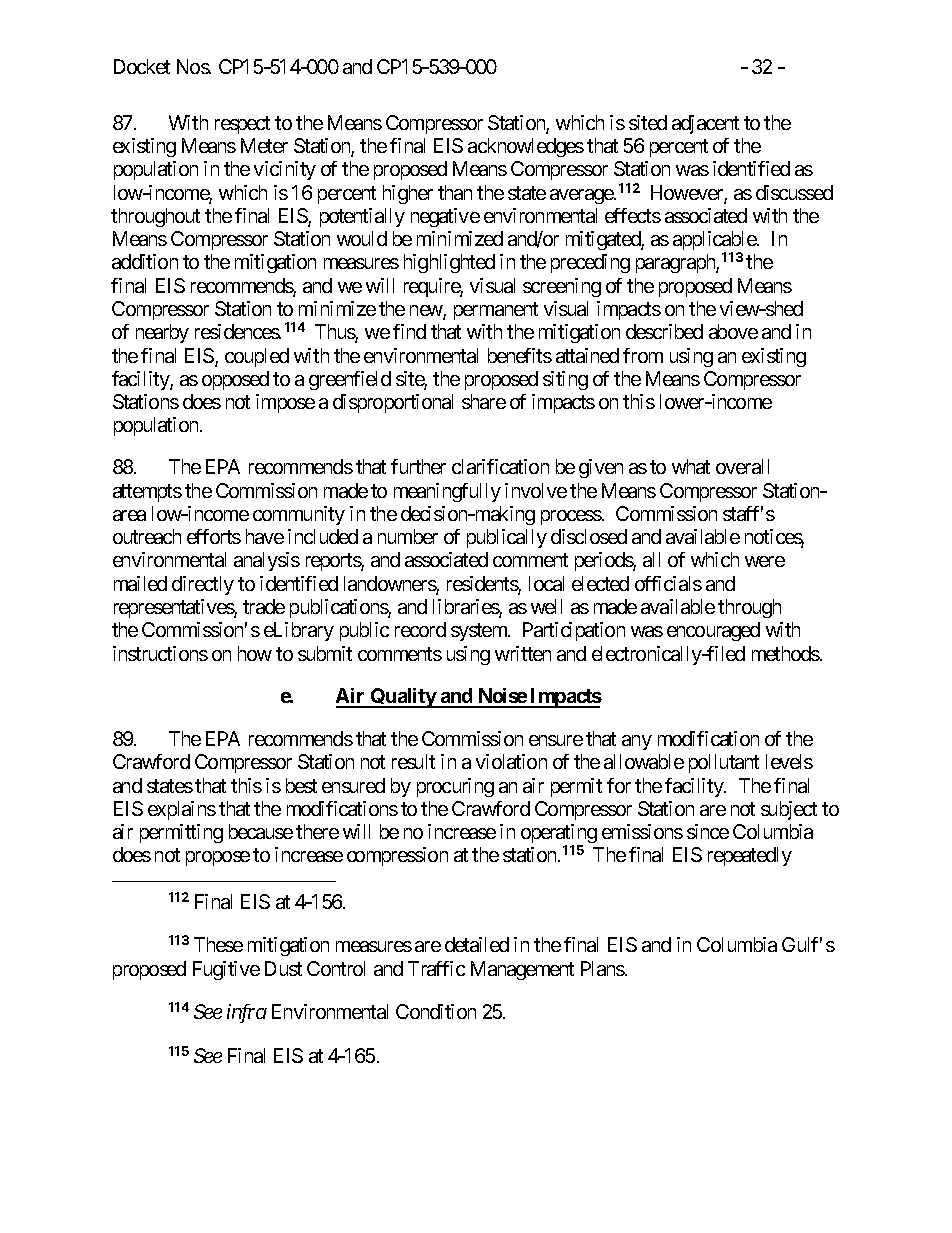 Image resolution: width=952 pixels, height=1233 pixels. What do you see at coordinates (436, 968) in the document?
I see `Traffic` at bounding box center [436, 968].
